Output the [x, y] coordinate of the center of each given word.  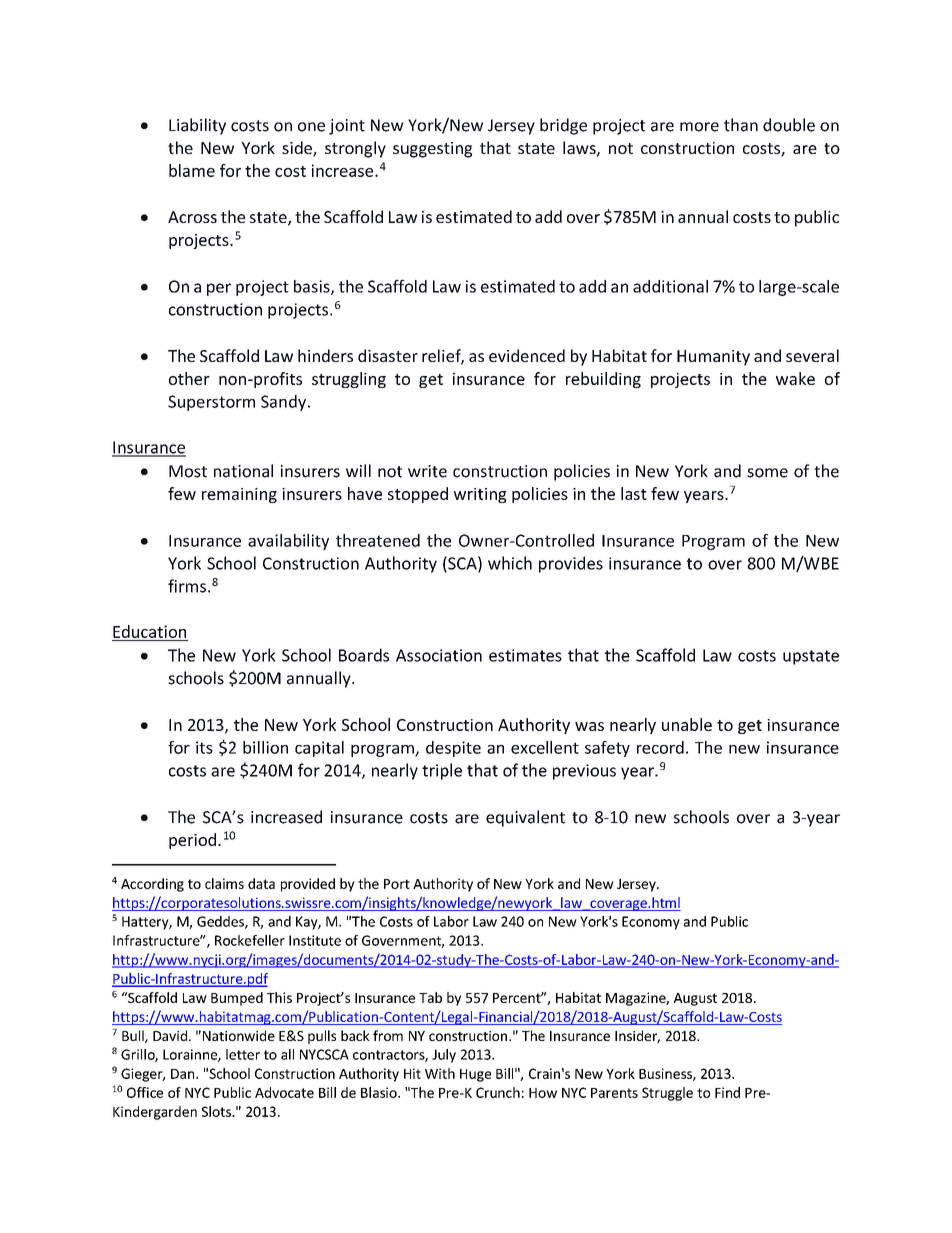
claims [224, 883]
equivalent [525, 818]
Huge [475, 1075]
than [741, 125]
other [189, 378]
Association [439, 655]
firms [187, 586]
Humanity [713, 358]
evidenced [527, 355]
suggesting [432, 150]
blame [192, 170]
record [660, 747]
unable [687, 724]
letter [243, 1054]
